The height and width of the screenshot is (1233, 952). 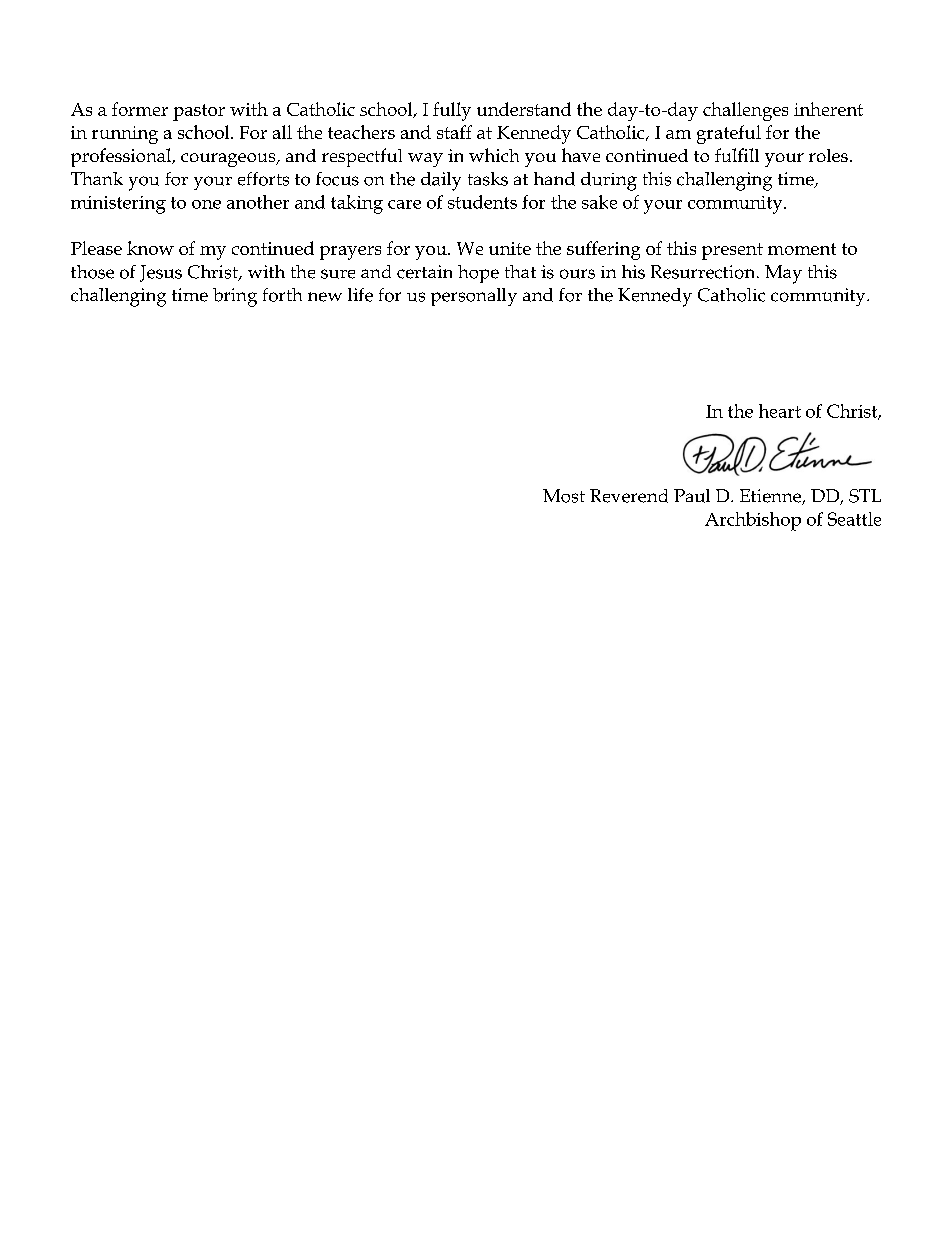 What do you see at coordinates (783, 274) in the screenshot?
I see `May` at bounding box center [783, 274].
